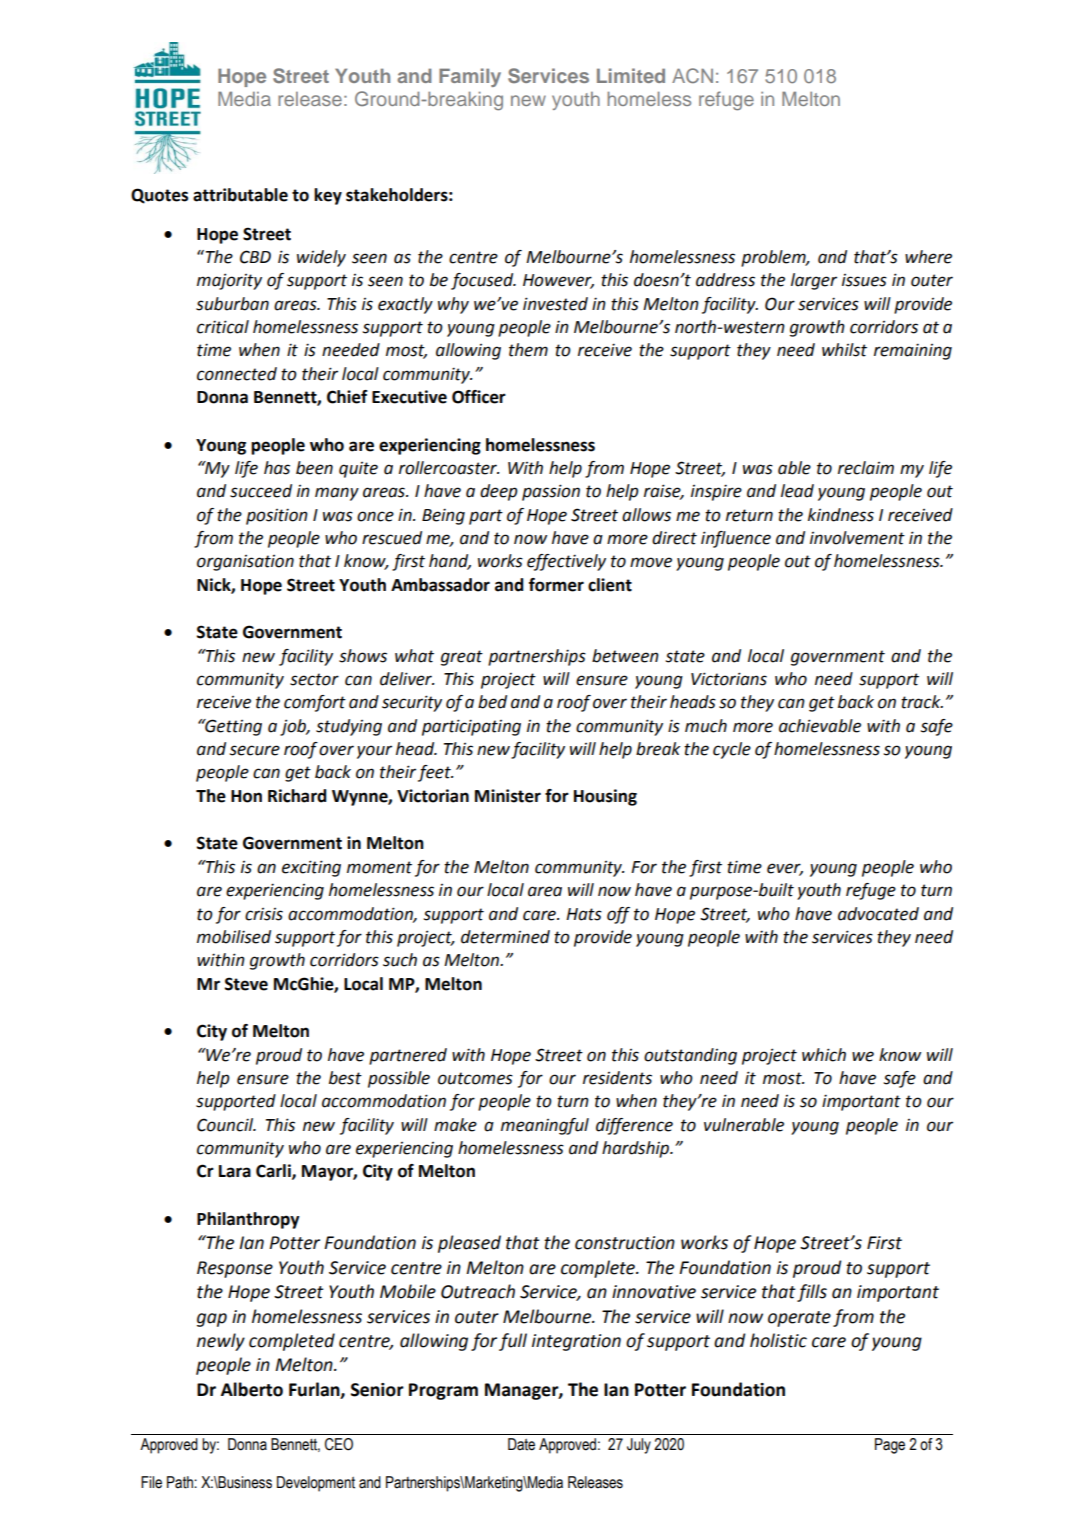 The height and width of the screenshot is (1533, 1084). I want to click on ACN, so click(692, 75).
